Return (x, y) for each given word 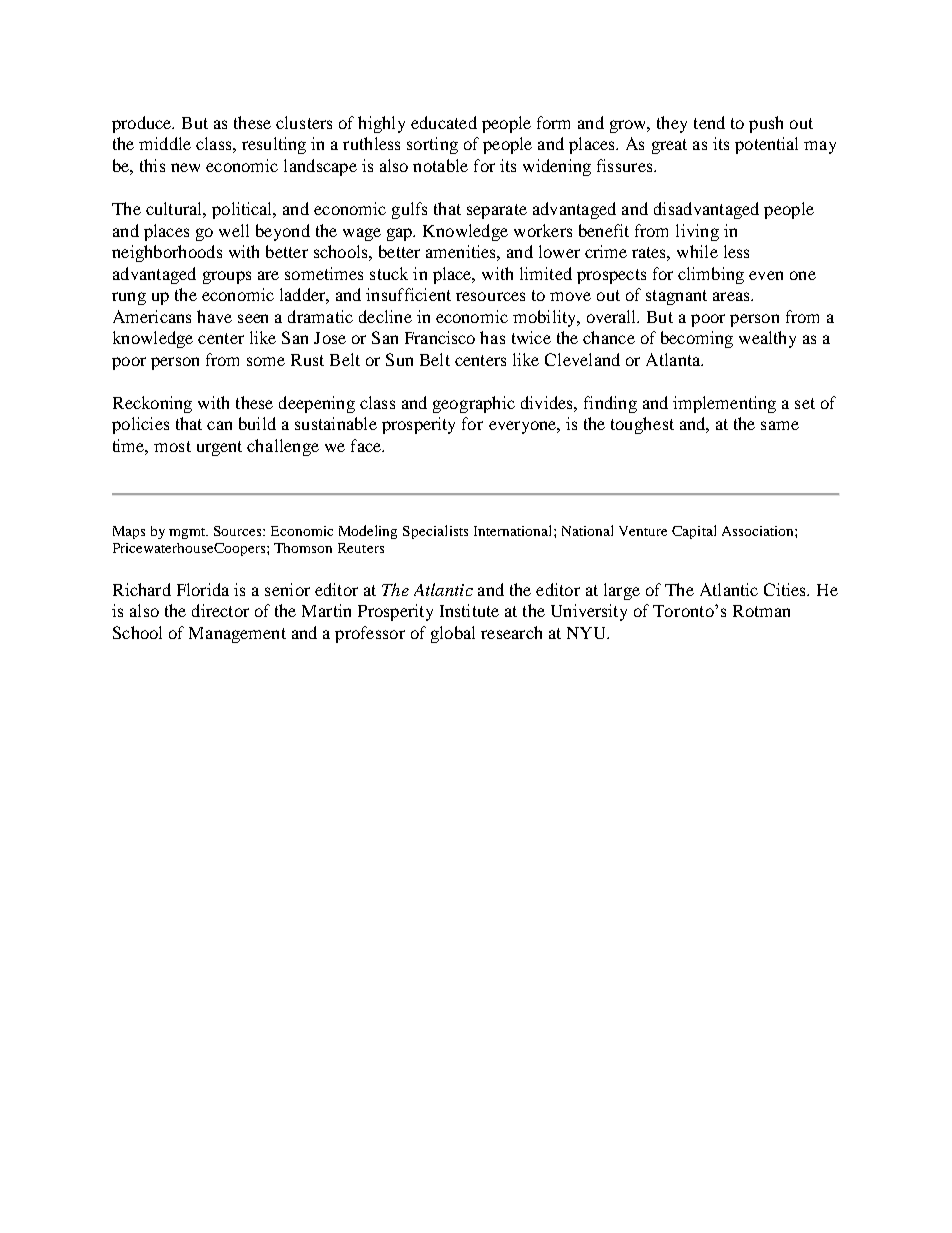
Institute (469, 610)
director (220, 610)
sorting (432, 145)
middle (165, 143)
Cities (786, 589)
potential (766, 145)
